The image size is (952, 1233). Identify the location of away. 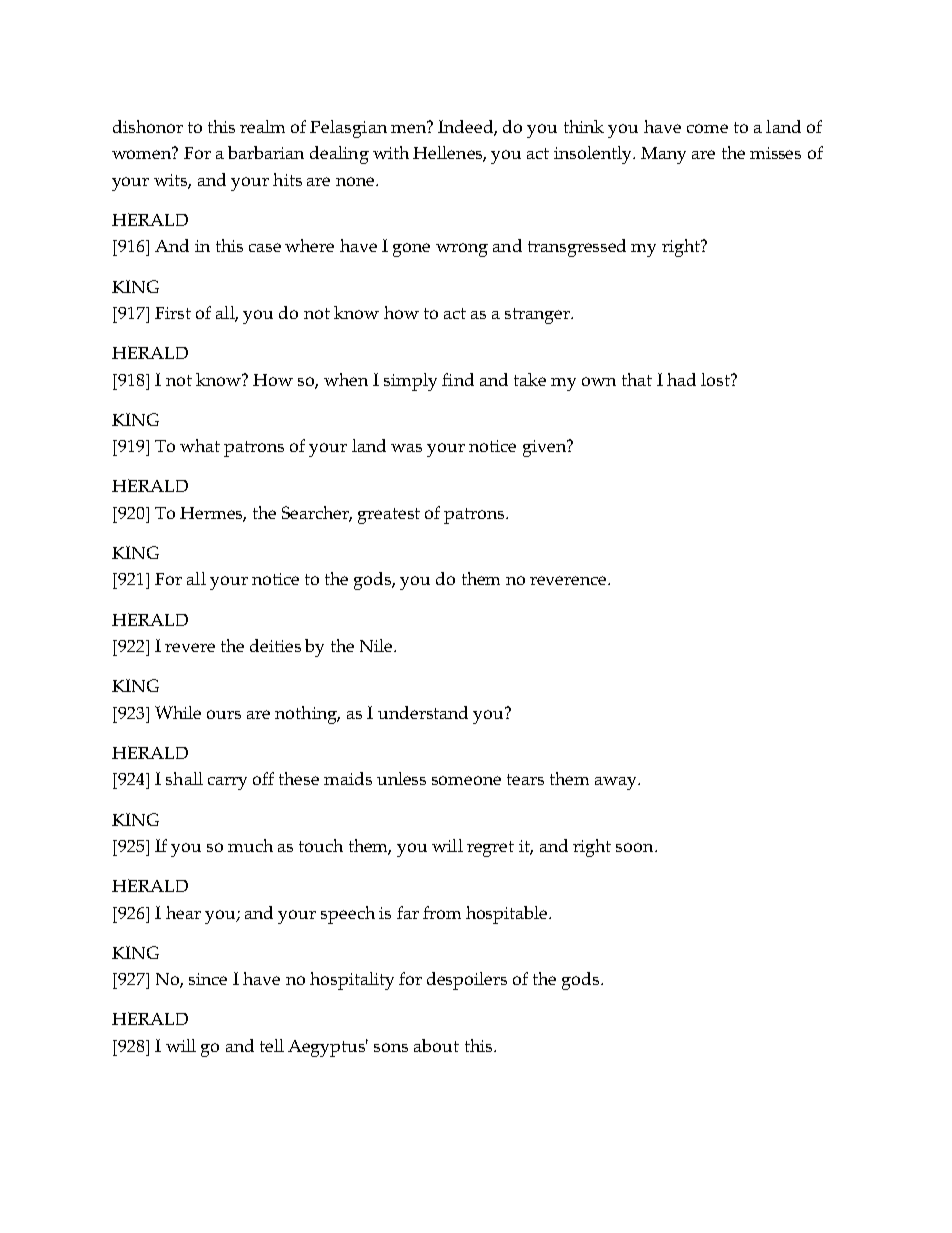
(617, 783).
